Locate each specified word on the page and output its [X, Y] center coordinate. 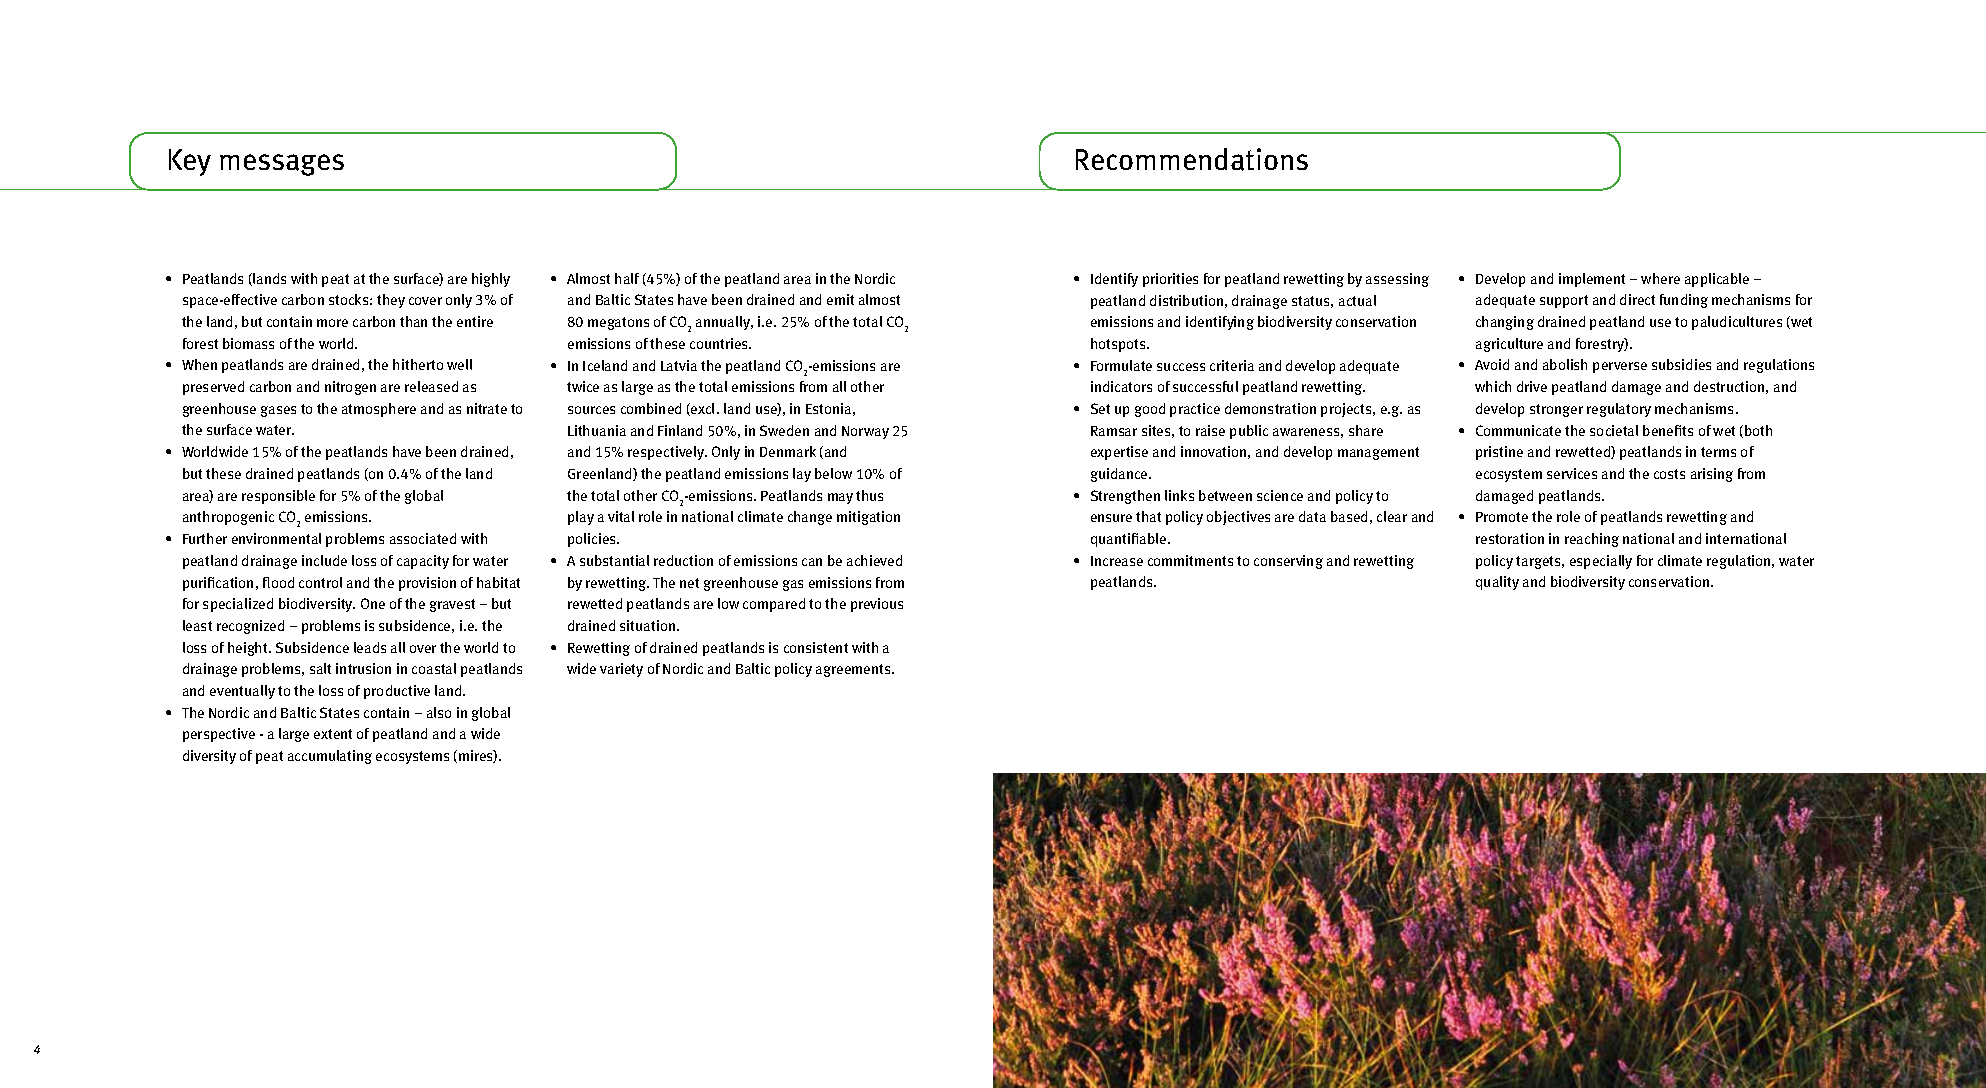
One [373, 603]
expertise [1119, 453]
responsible [278, 497]
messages [282, 165]
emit [840, 299]
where [1660, 278]
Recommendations [1192, 159]
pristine [1499, 453]
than [413, 321]
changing [1505, 323]
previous [877, 605]
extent [333, 734]
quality [1497, 583]
